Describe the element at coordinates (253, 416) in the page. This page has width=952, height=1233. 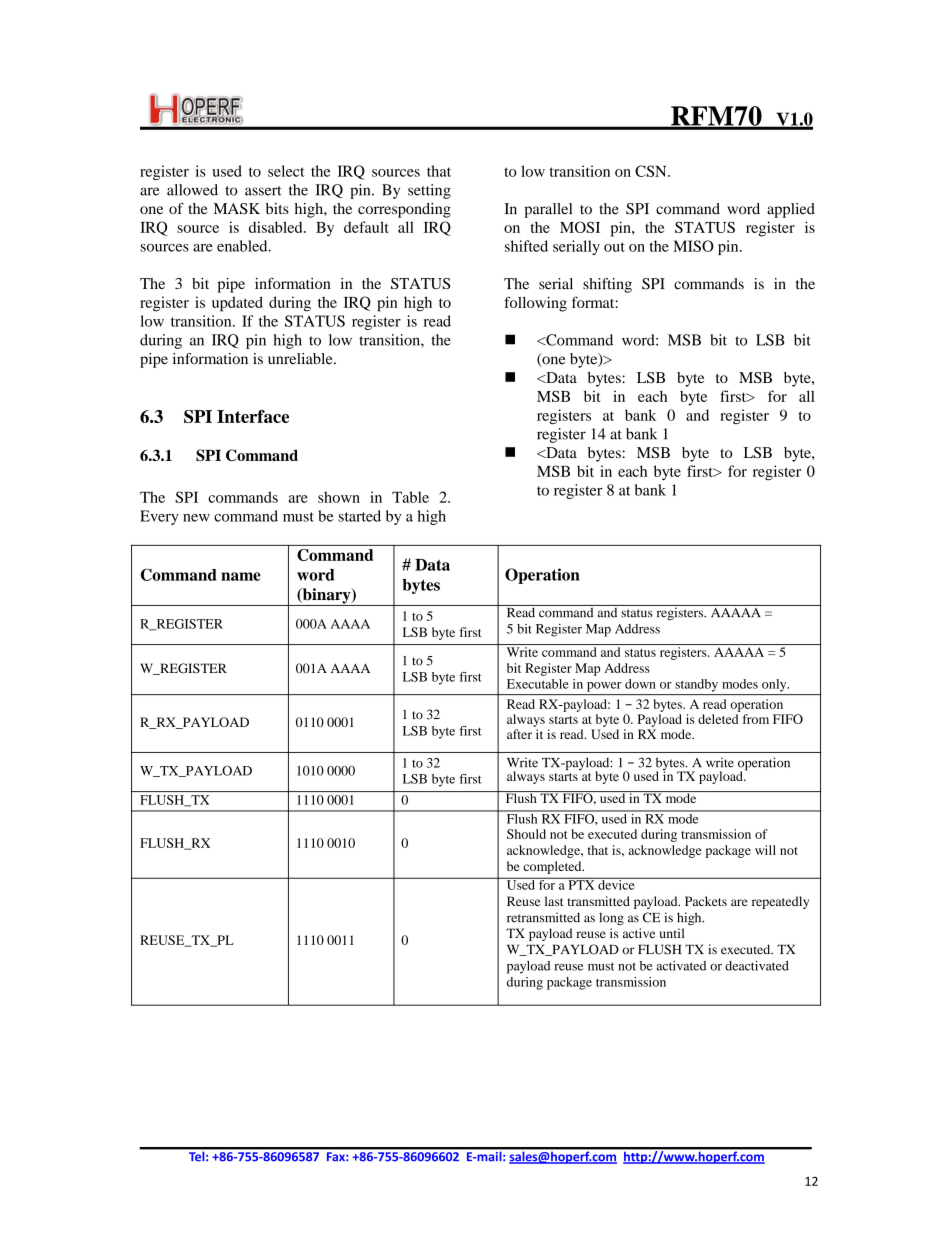
I see `Interface` at that location.
